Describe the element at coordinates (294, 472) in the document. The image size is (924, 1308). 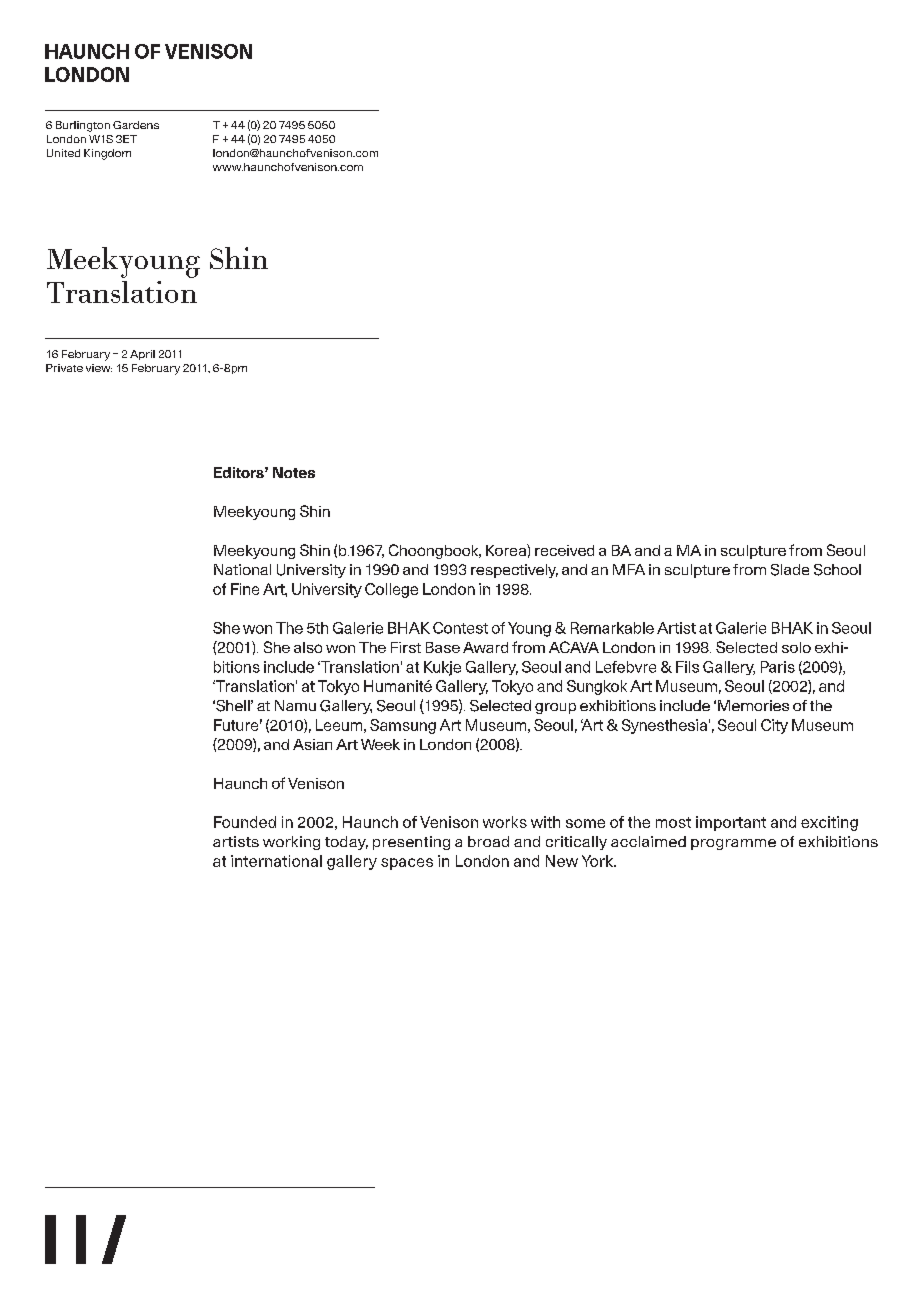
I see `Notes` at that location.
